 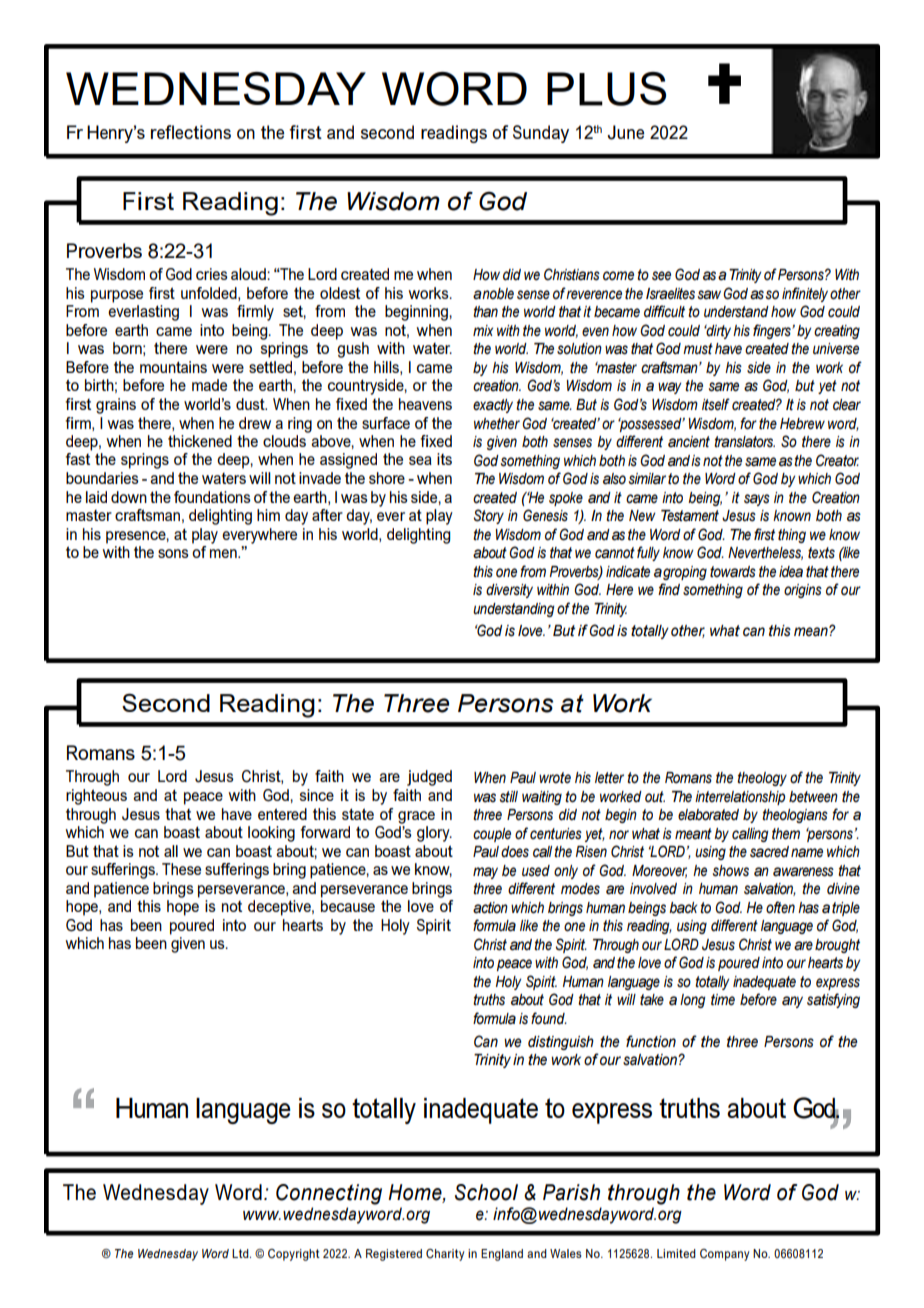 What do you see at coordinates (773, 331) in the screenshot?
I see `fingers` at bounding box center [773, 331].
